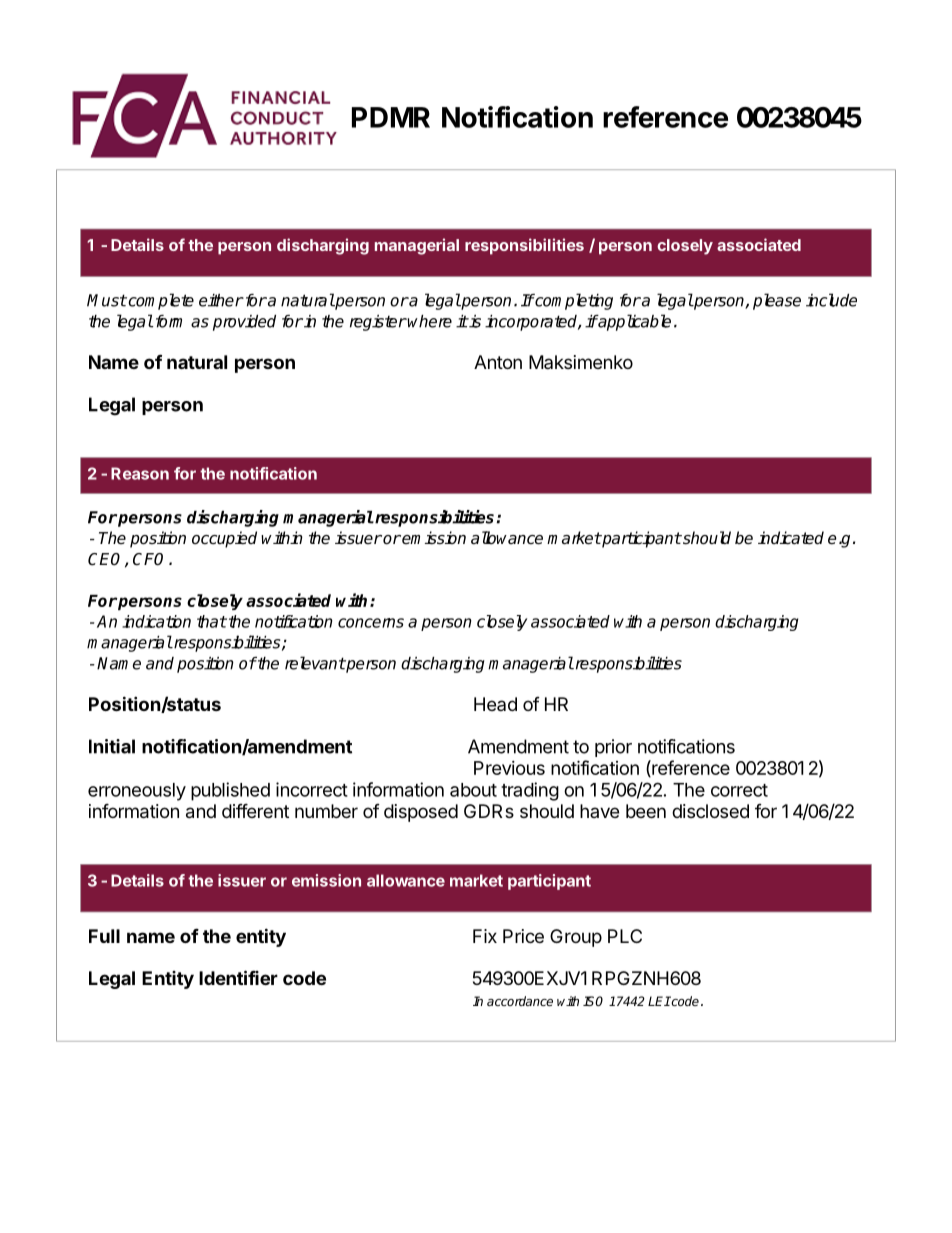 This image has width=952, height=1233. What do you see at coordinates (212, 621) in the image?
I see `that` at bounding box center [212, 621].
